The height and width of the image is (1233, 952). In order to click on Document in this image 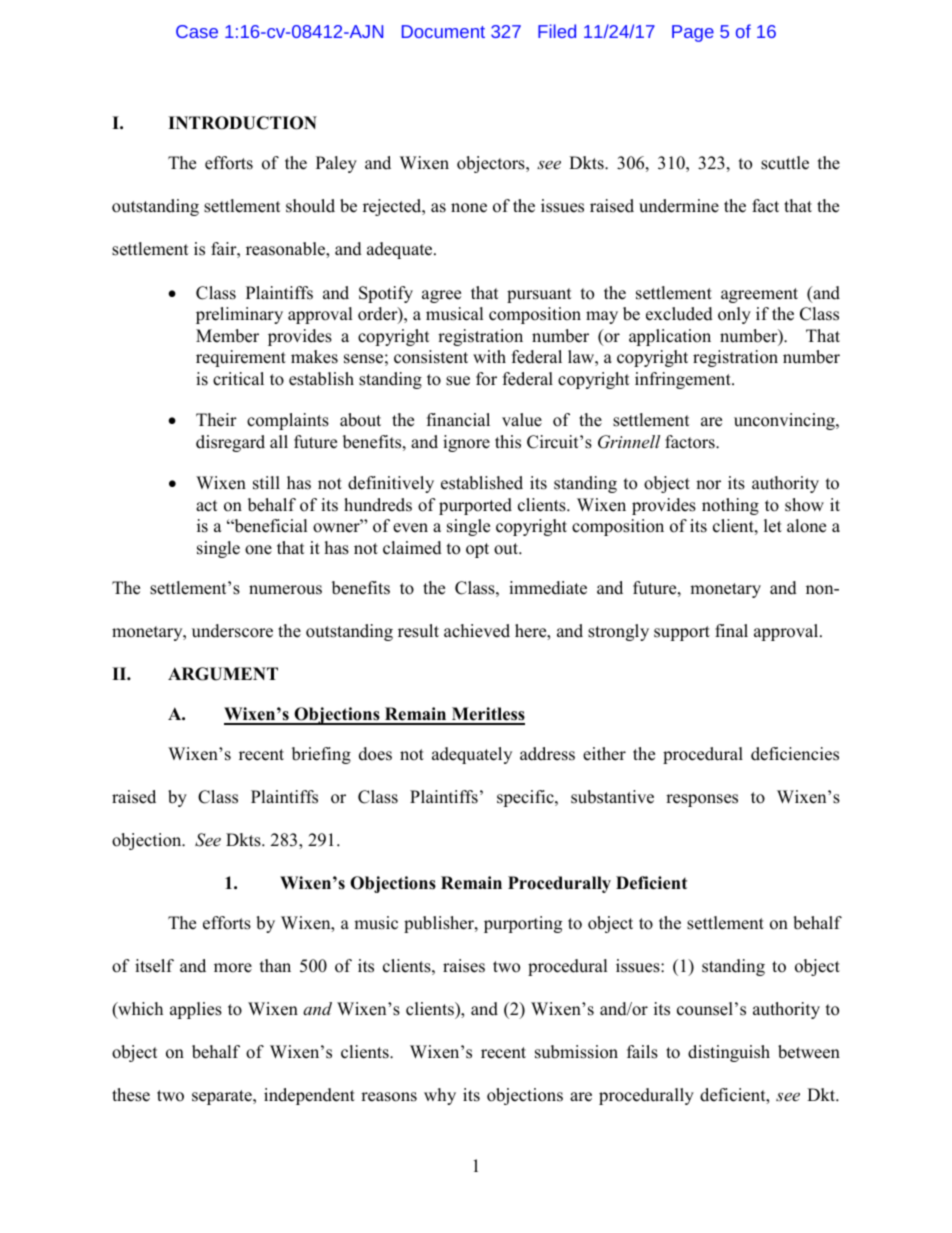, I will do `click(443, 31)`.
